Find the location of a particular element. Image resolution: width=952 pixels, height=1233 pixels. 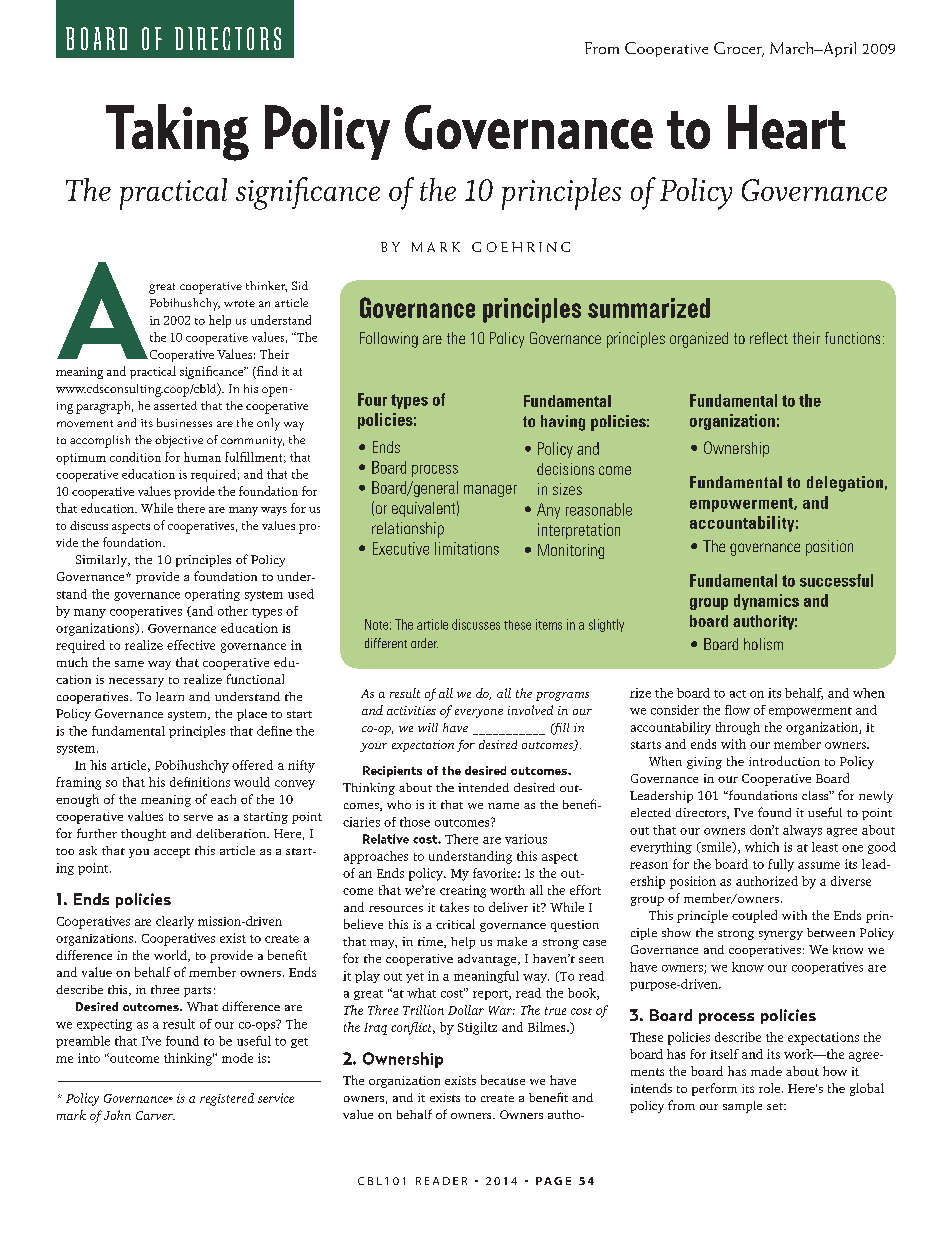

objective is located at coordinates (179, 441).
